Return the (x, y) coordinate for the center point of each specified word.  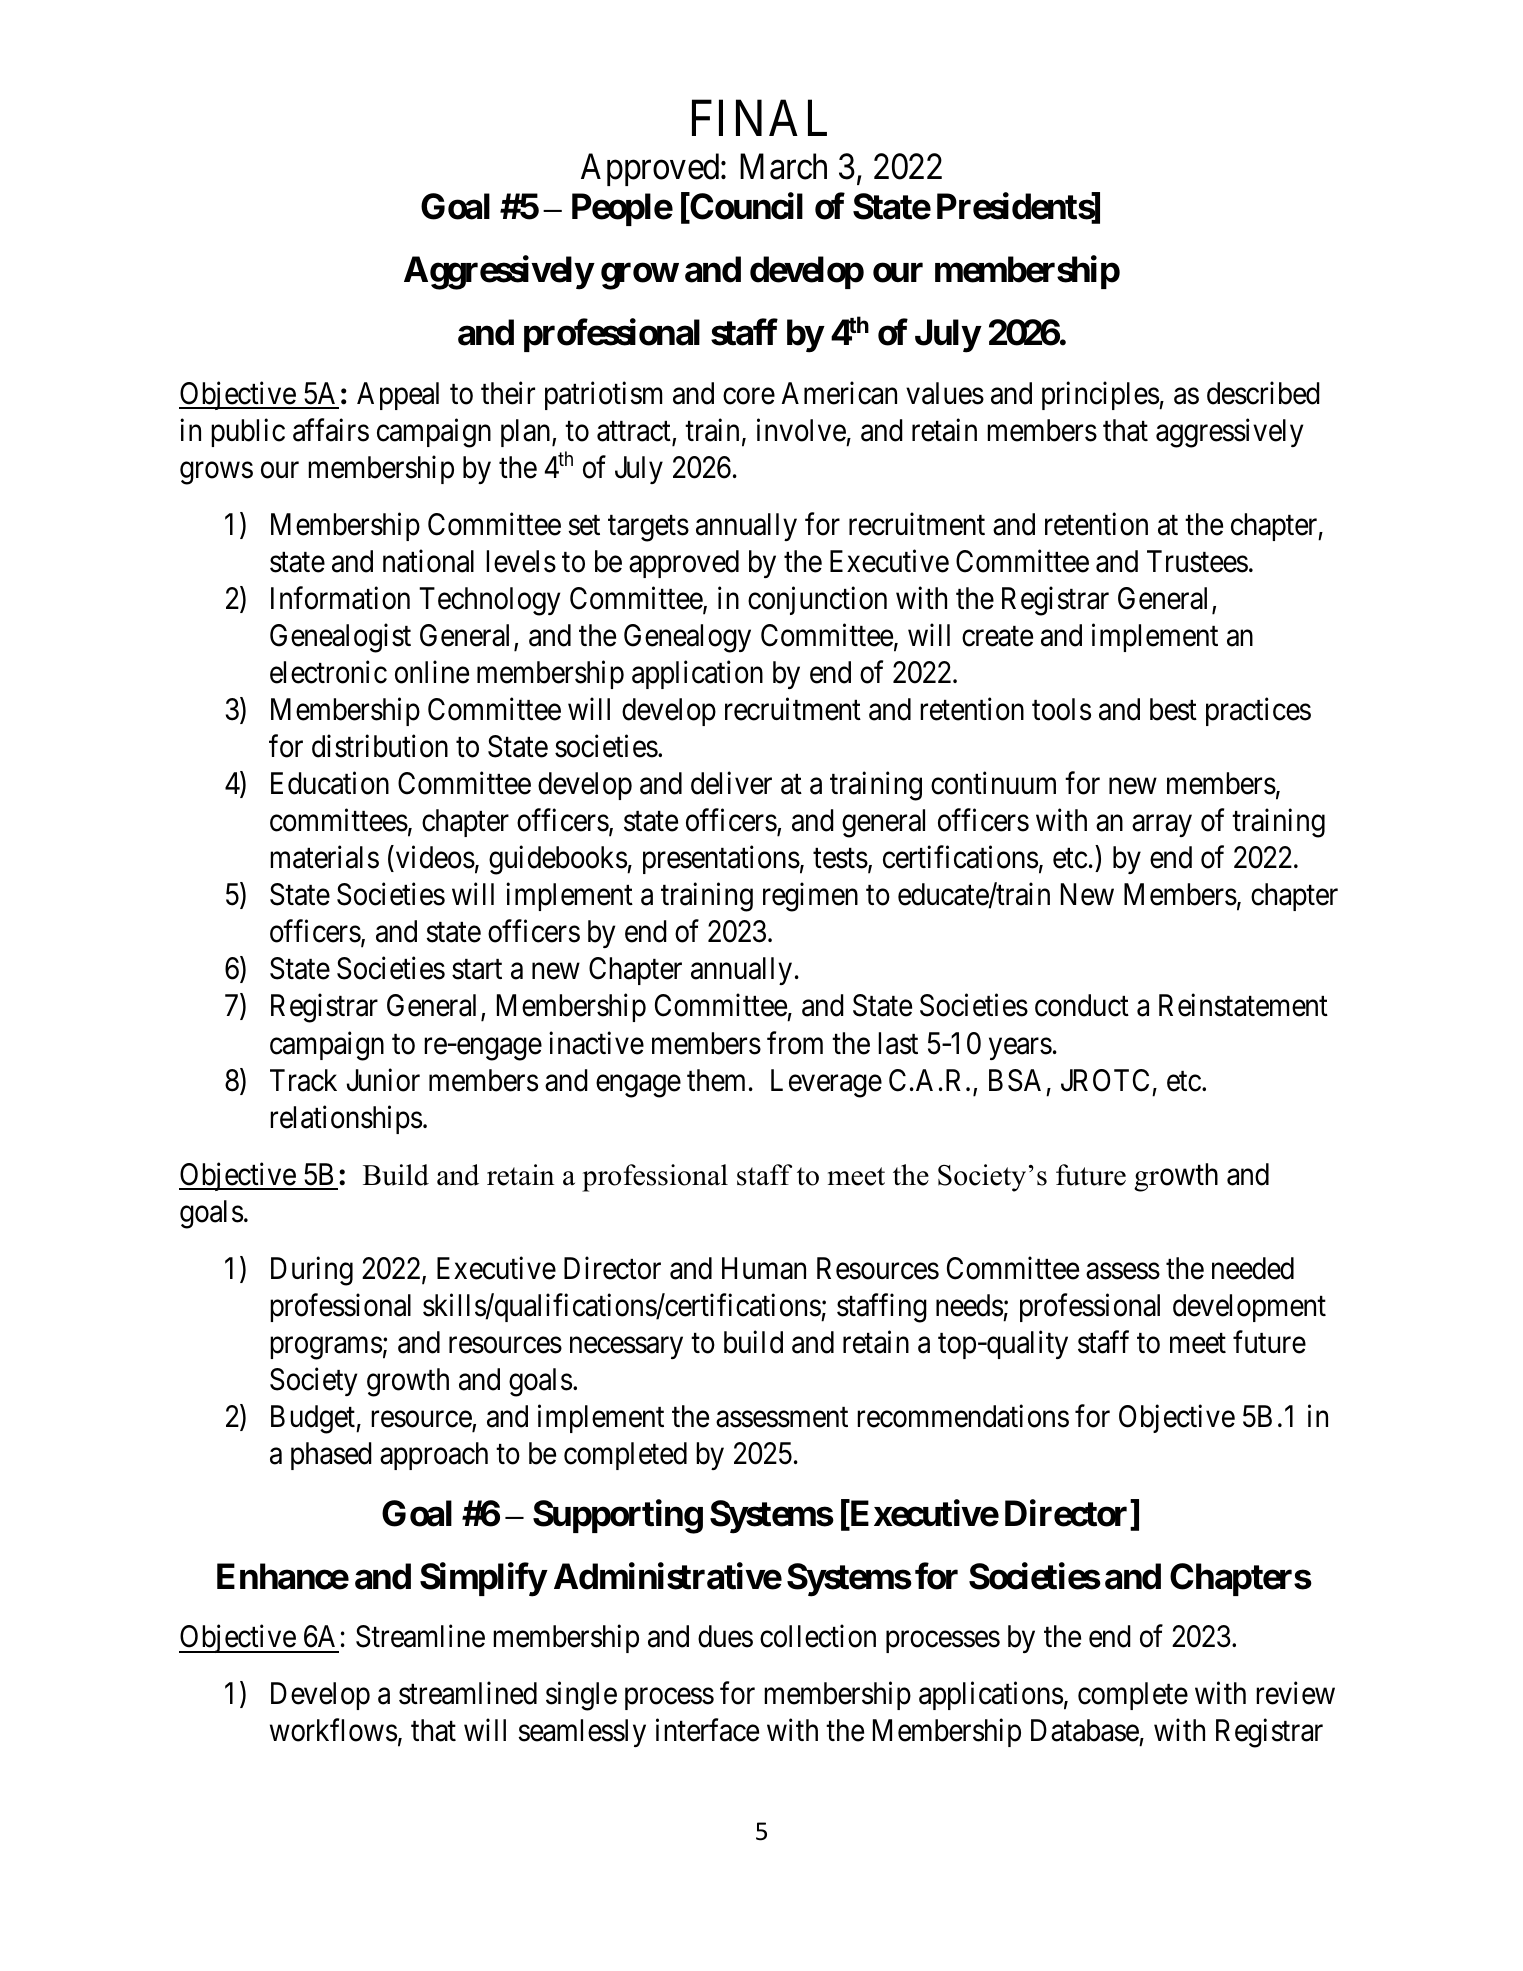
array (1162, 826)
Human (764, 1268)
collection (818, 1636)
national (428, 561)
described (1263, 393)
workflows (333, 1730)
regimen (810, 897)
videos (435, 857)
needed (1253, 1268)
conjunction (817, 600)
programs (326, 1348)
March (783, 166)
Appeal (398, 396)
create (997, 637)
